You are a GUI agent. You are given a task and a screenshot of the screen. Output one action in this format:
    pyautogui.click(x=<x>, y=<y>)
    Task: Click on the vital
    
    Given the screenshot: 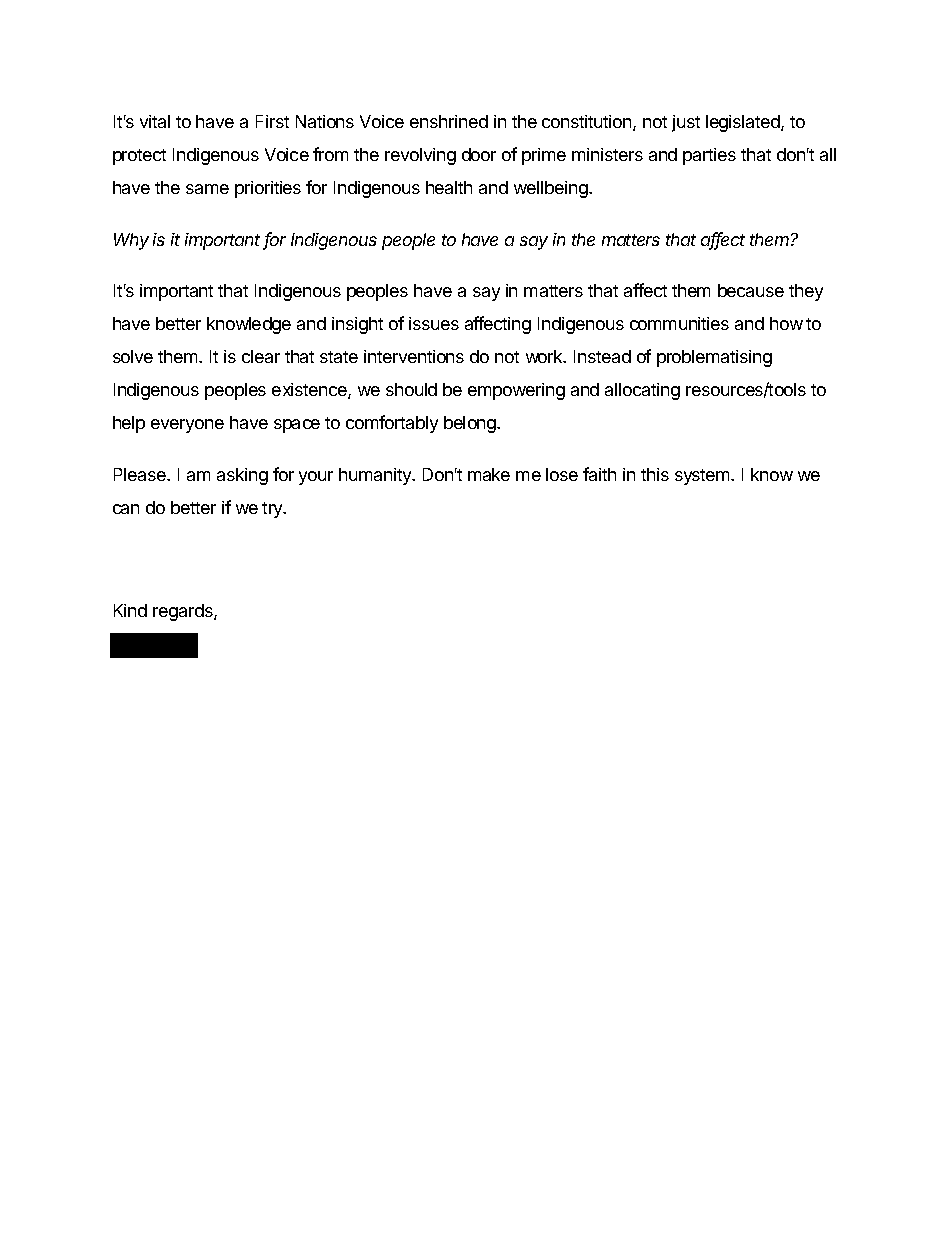 What is the action you would take?
    pyautogui.click(x=155, y=121)
